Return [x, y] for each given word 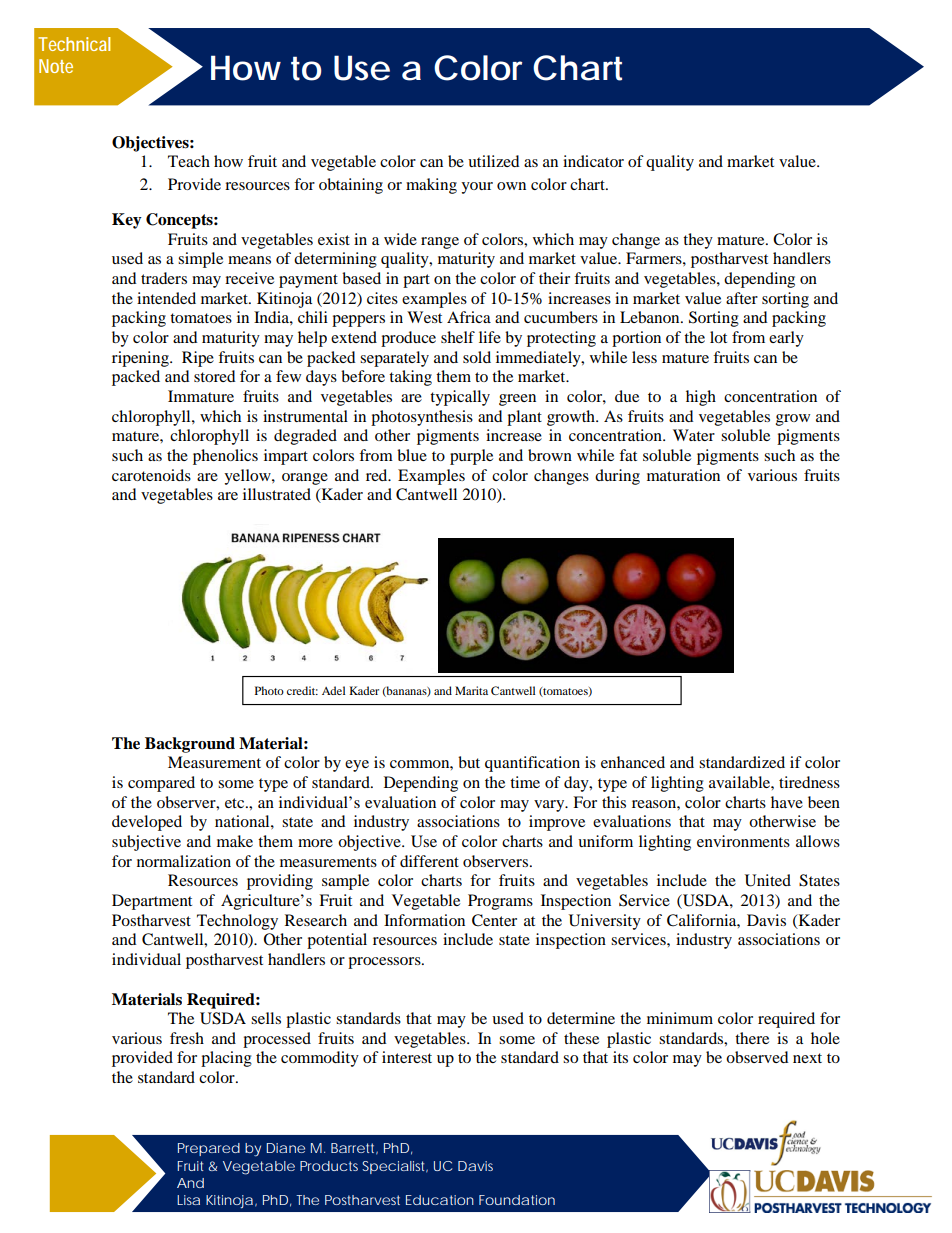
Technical [74, 44]
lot [718, 337]
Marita [471, 690]
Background [190, 745]
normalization [184, 861]
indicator [593, 161]
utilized [494, 161]
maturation [683, 475]
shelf [458, 337]
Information [424, 920]
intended [166, 298]
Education [440, 1200]
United [768, 880]
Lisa [188, 1200]
